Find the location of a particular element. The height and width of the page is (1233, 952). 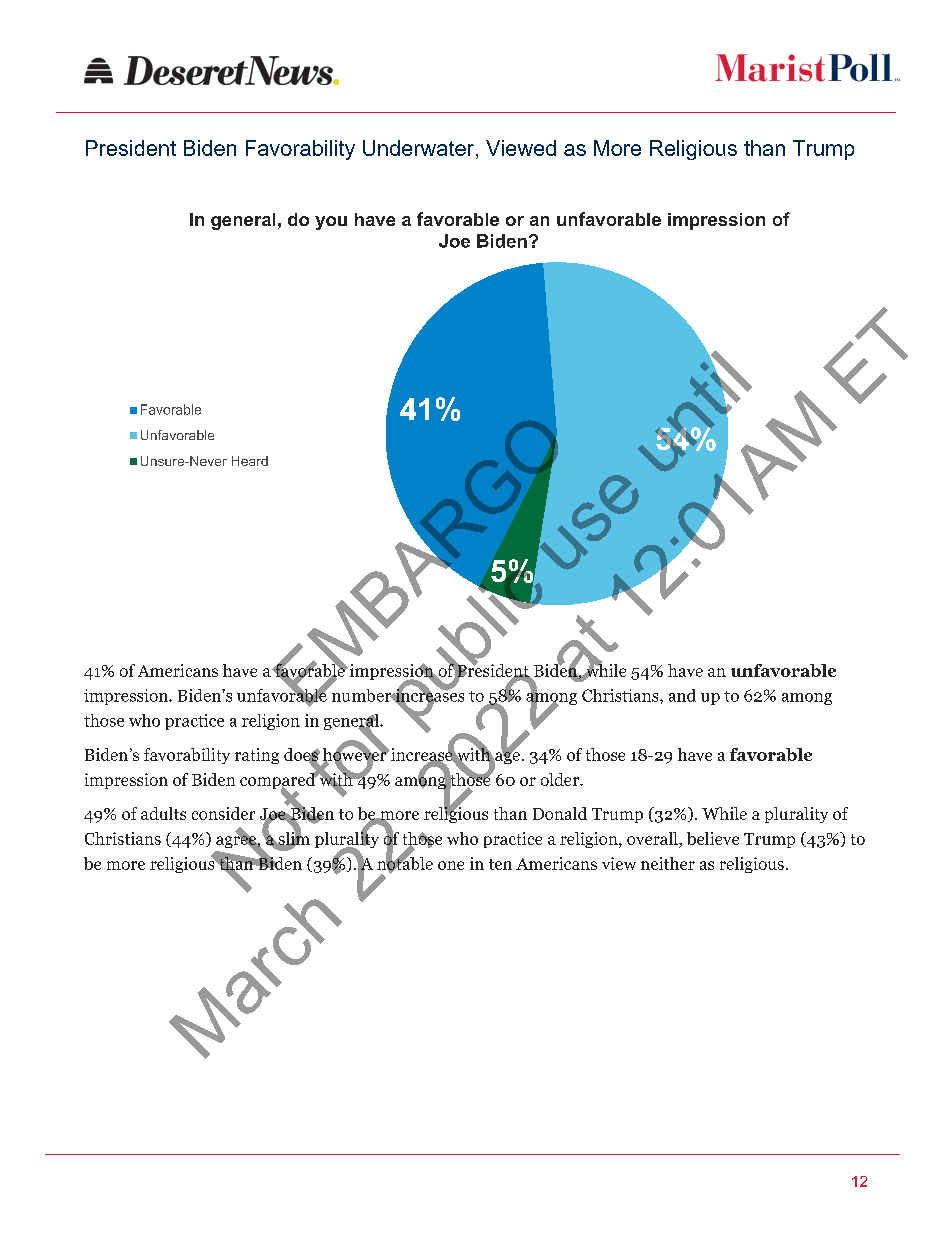

notable is located at coordinates (405, 863).
